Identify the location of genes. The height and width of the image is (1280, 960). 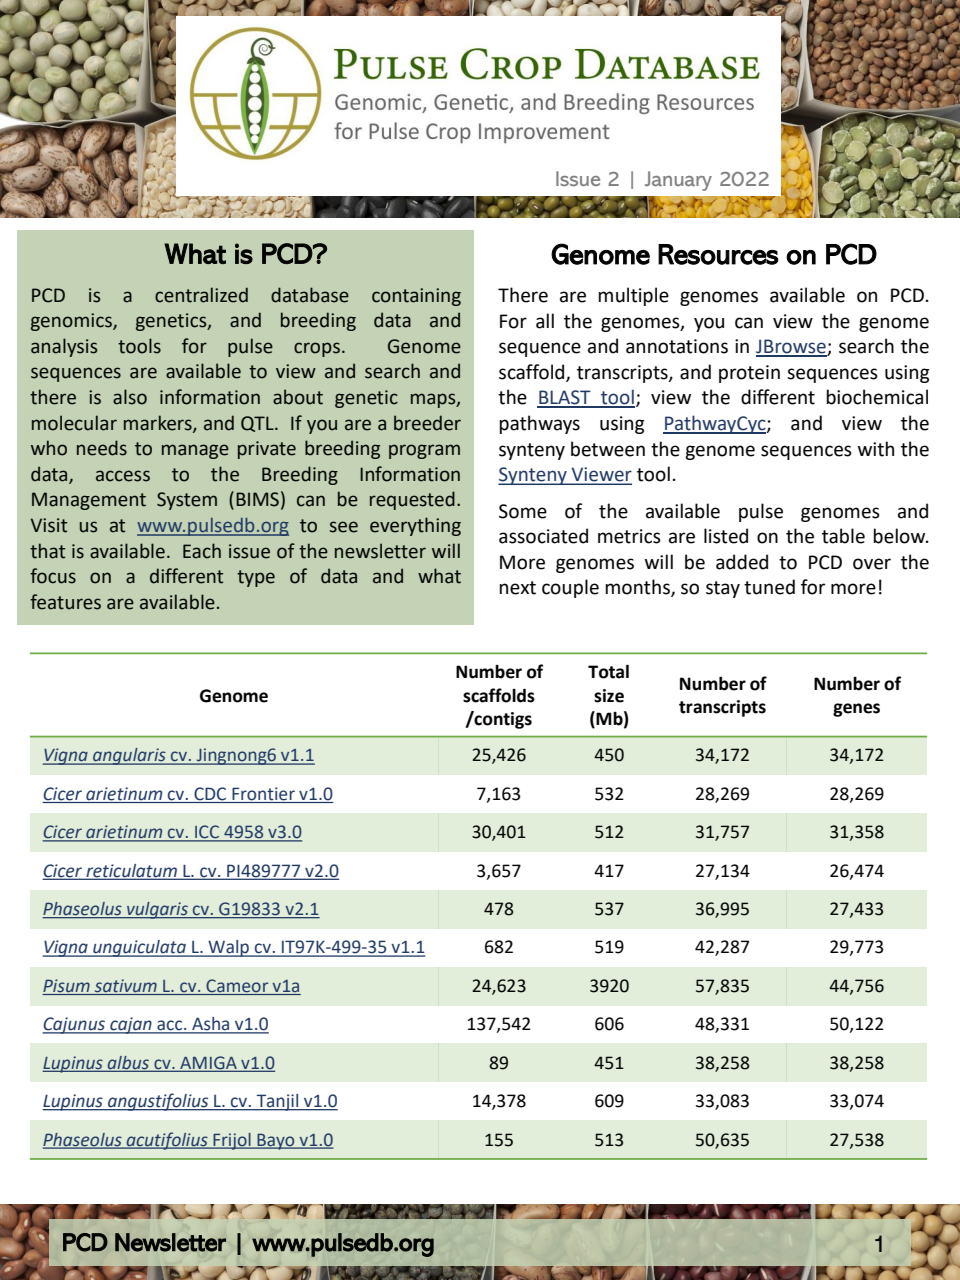
(856, 710).
